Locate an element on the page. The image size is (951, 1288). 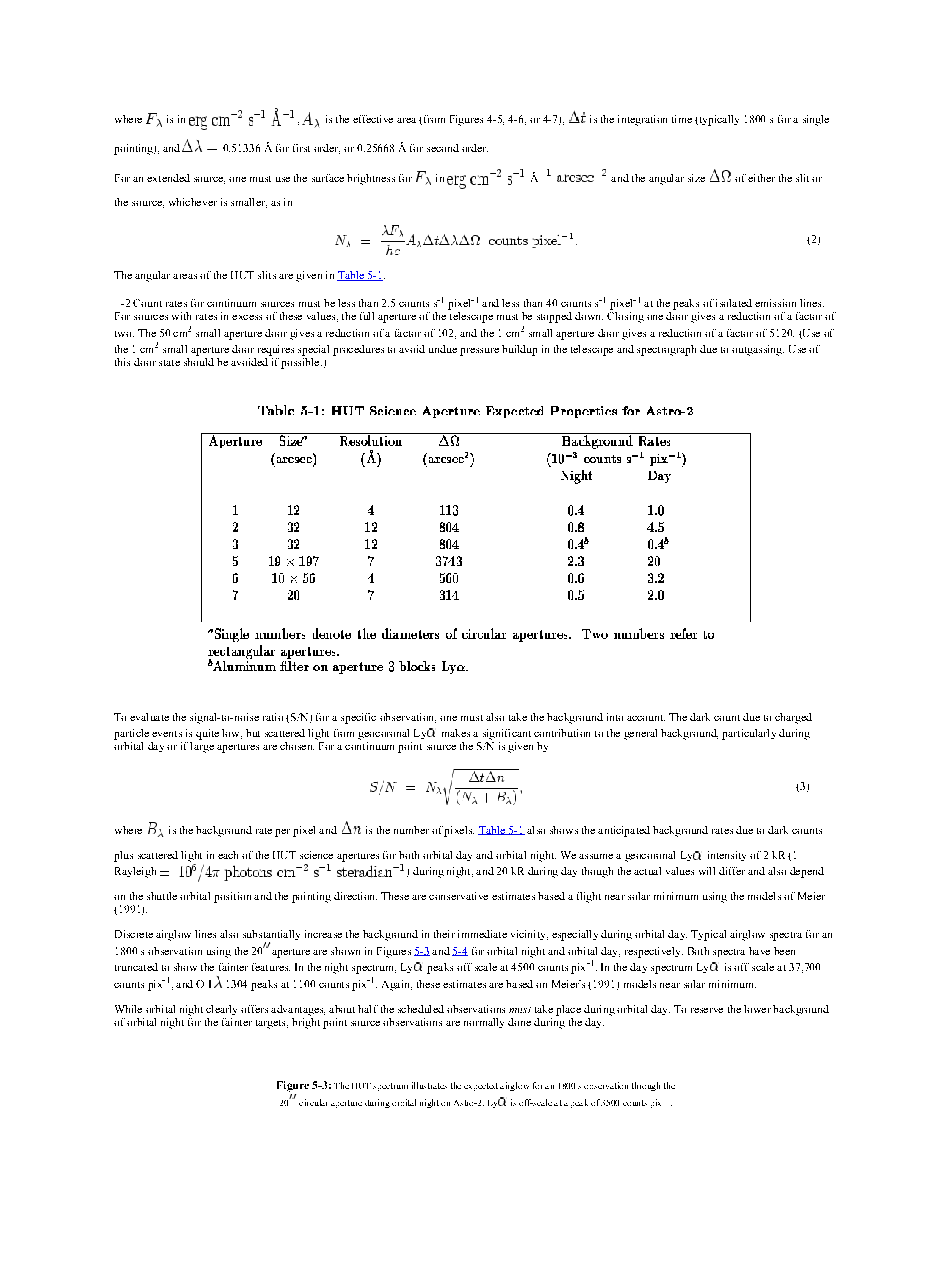
conservative is located at coordinates (458, 896).
